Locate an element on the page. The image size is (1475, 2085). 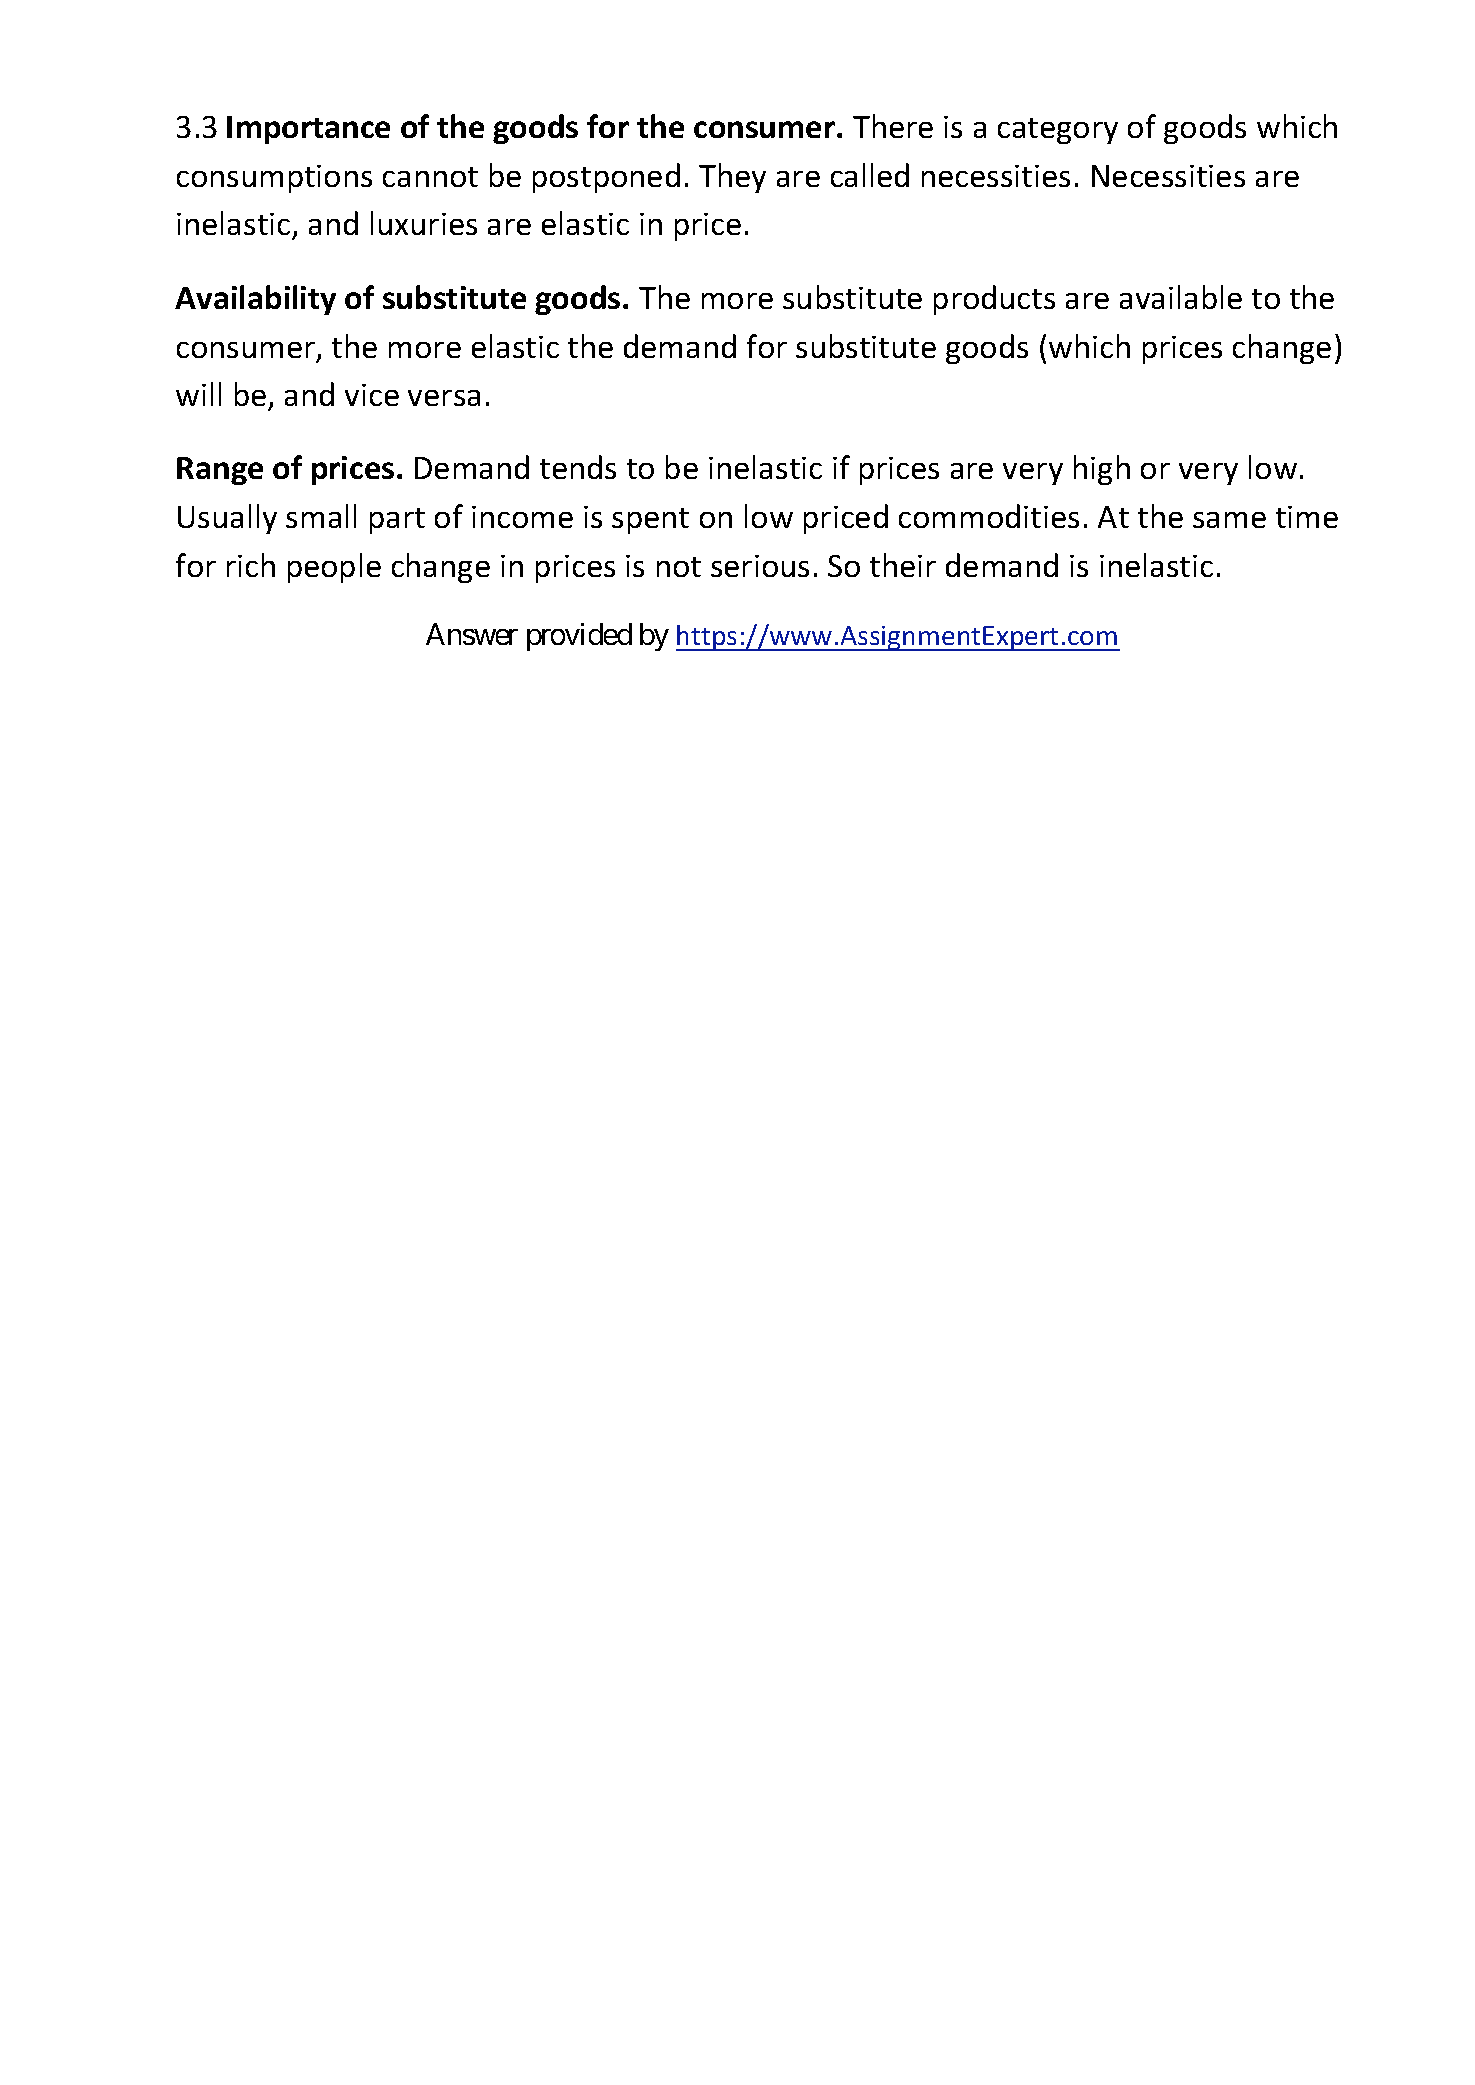
available is located at coordinates (1181, 297).
